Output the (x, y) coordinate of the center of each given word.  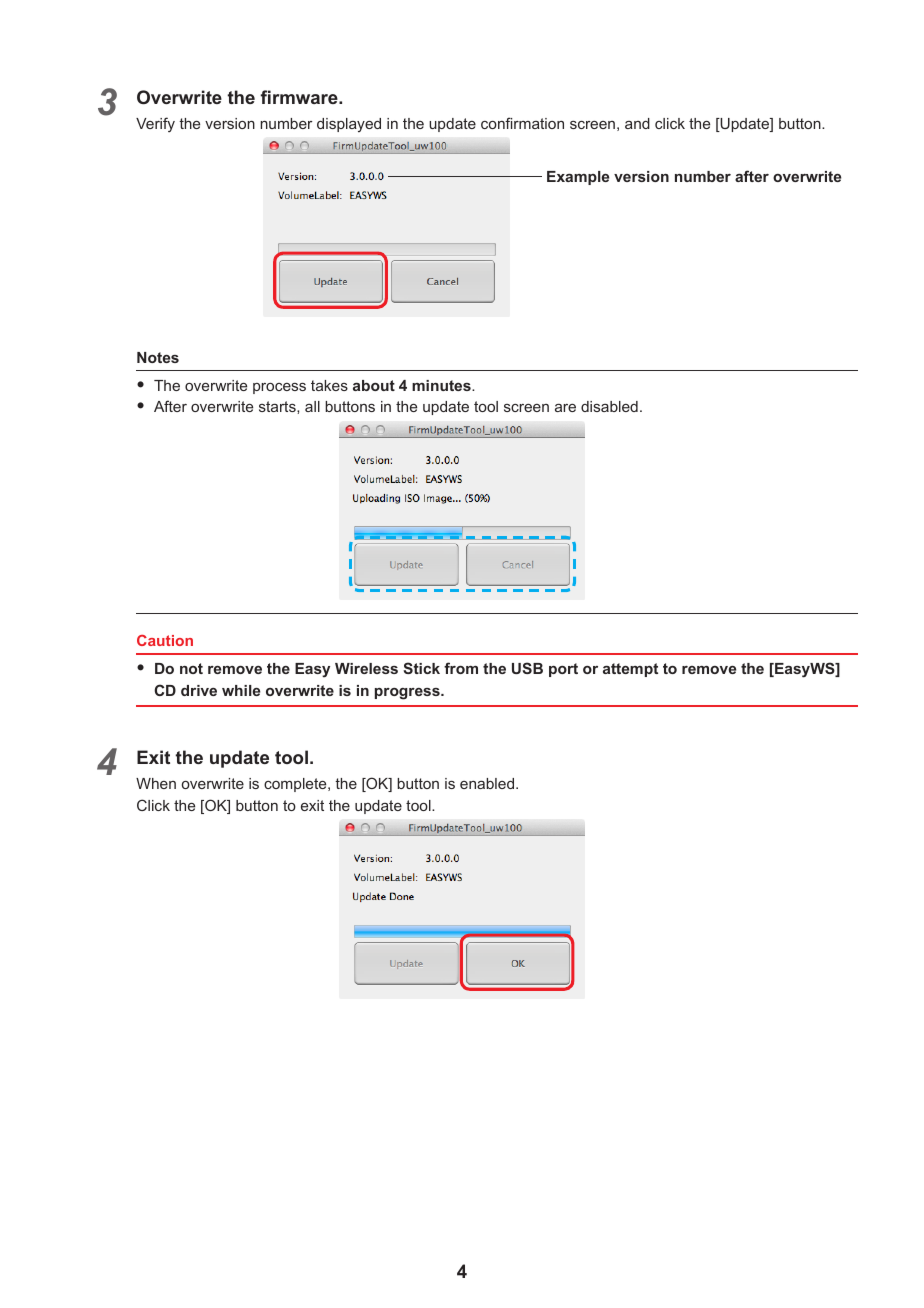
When (156, 783)
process (279, 388)
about (374, 385)
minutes (442, 385)
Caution (165, 640)
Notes (158, 357)
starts (278, 407)
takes (329, 385)
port (563, 670)
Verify (155, 124)
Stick (421, 668)
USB (527, 668)
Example (578, 178)
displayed (349, 125)
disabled (609, 406)
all (312, 406)
